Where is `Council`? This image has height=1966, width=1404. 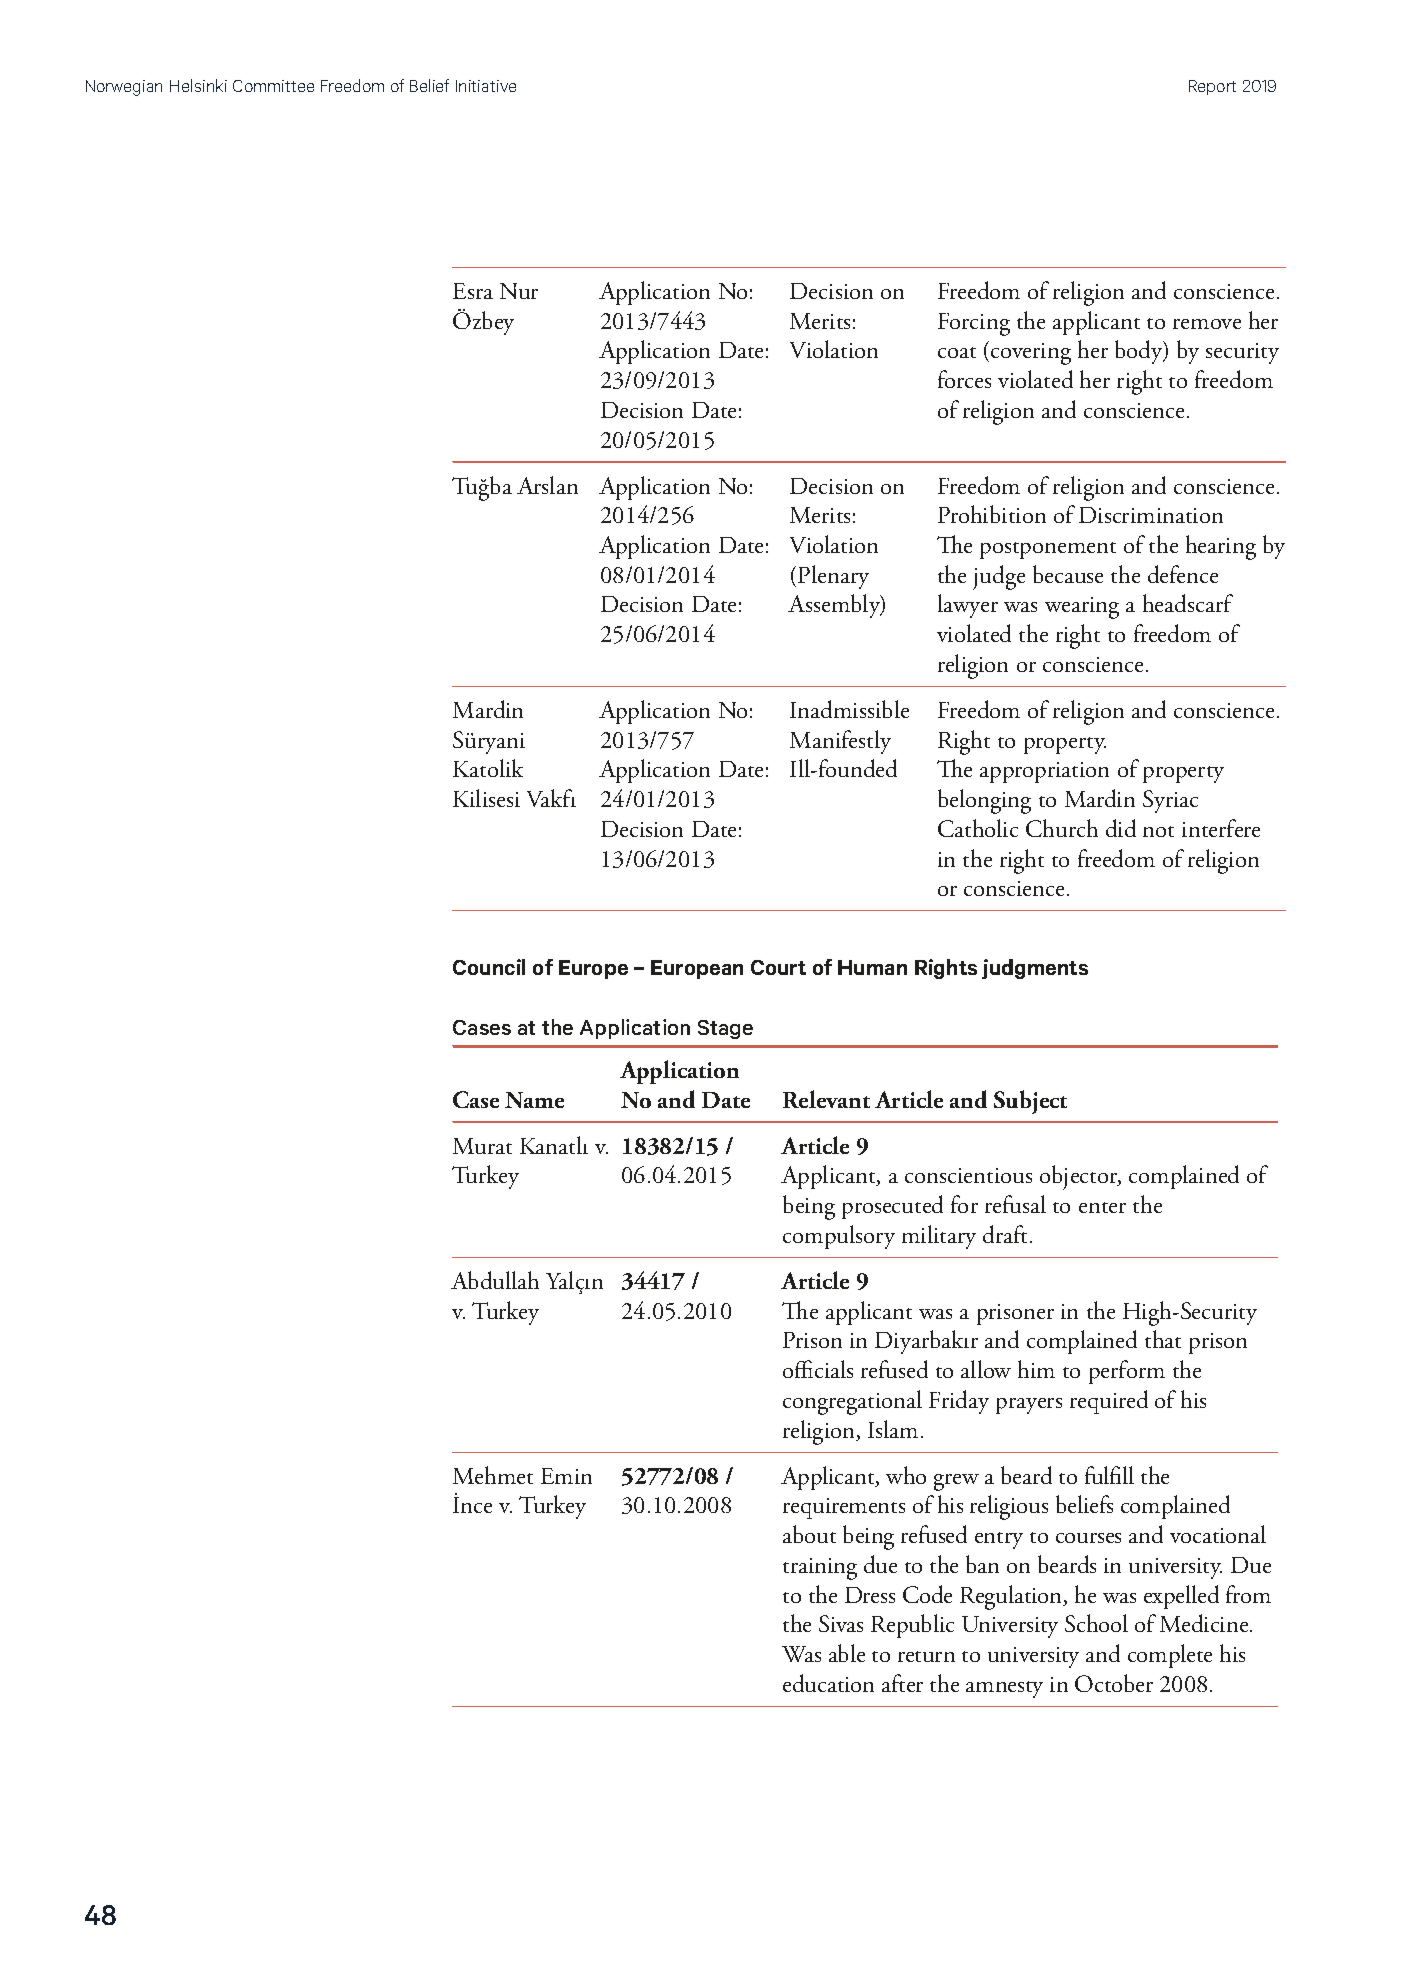
Council is located at coordinates (489, 967).
